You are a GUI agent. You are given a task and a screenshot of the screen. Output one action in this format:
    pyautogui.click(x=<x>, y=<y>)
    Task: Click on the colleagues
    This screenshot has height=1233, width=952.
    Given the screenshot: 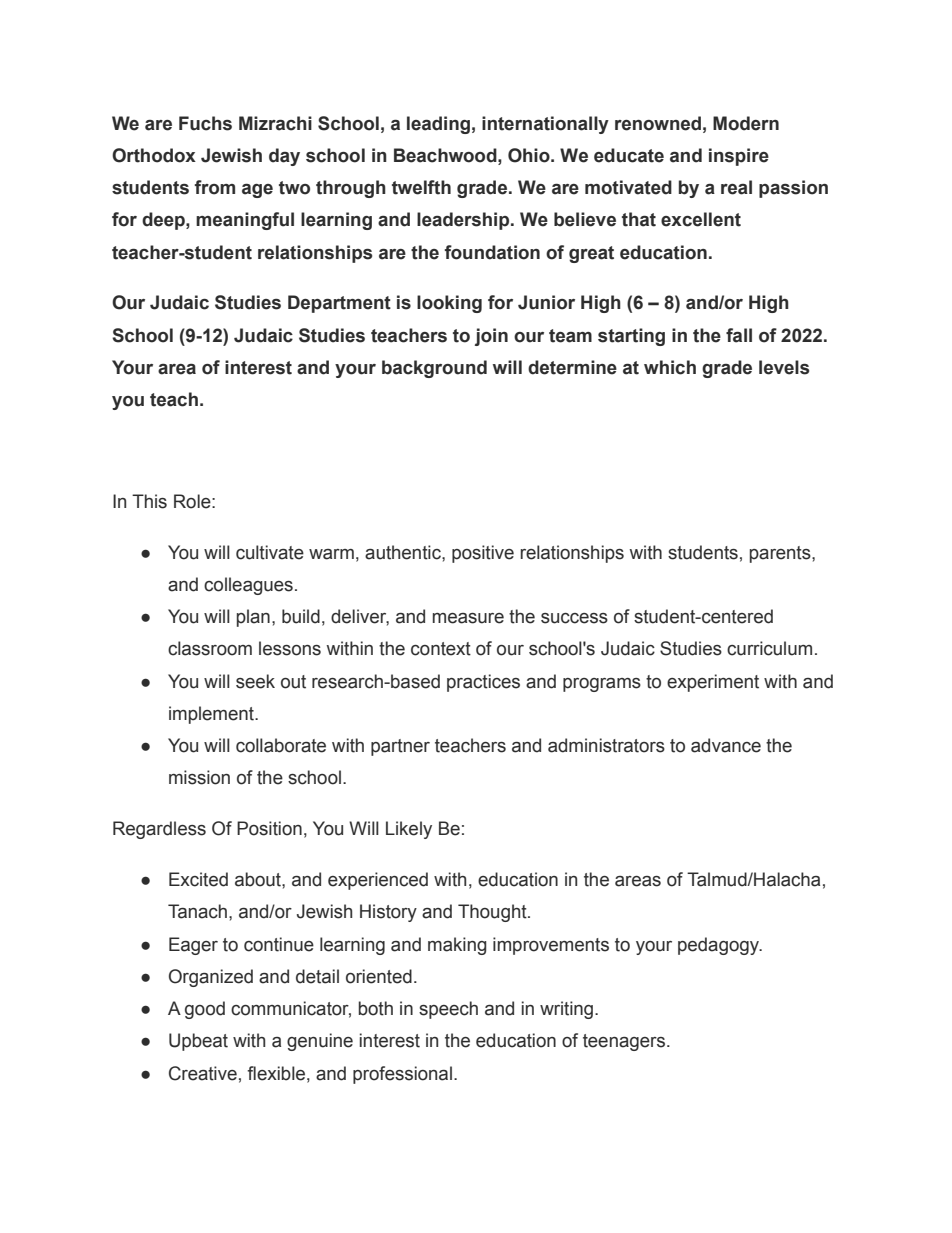 What is the action you would take?
    pyautogui.click(x=248, y=586)
